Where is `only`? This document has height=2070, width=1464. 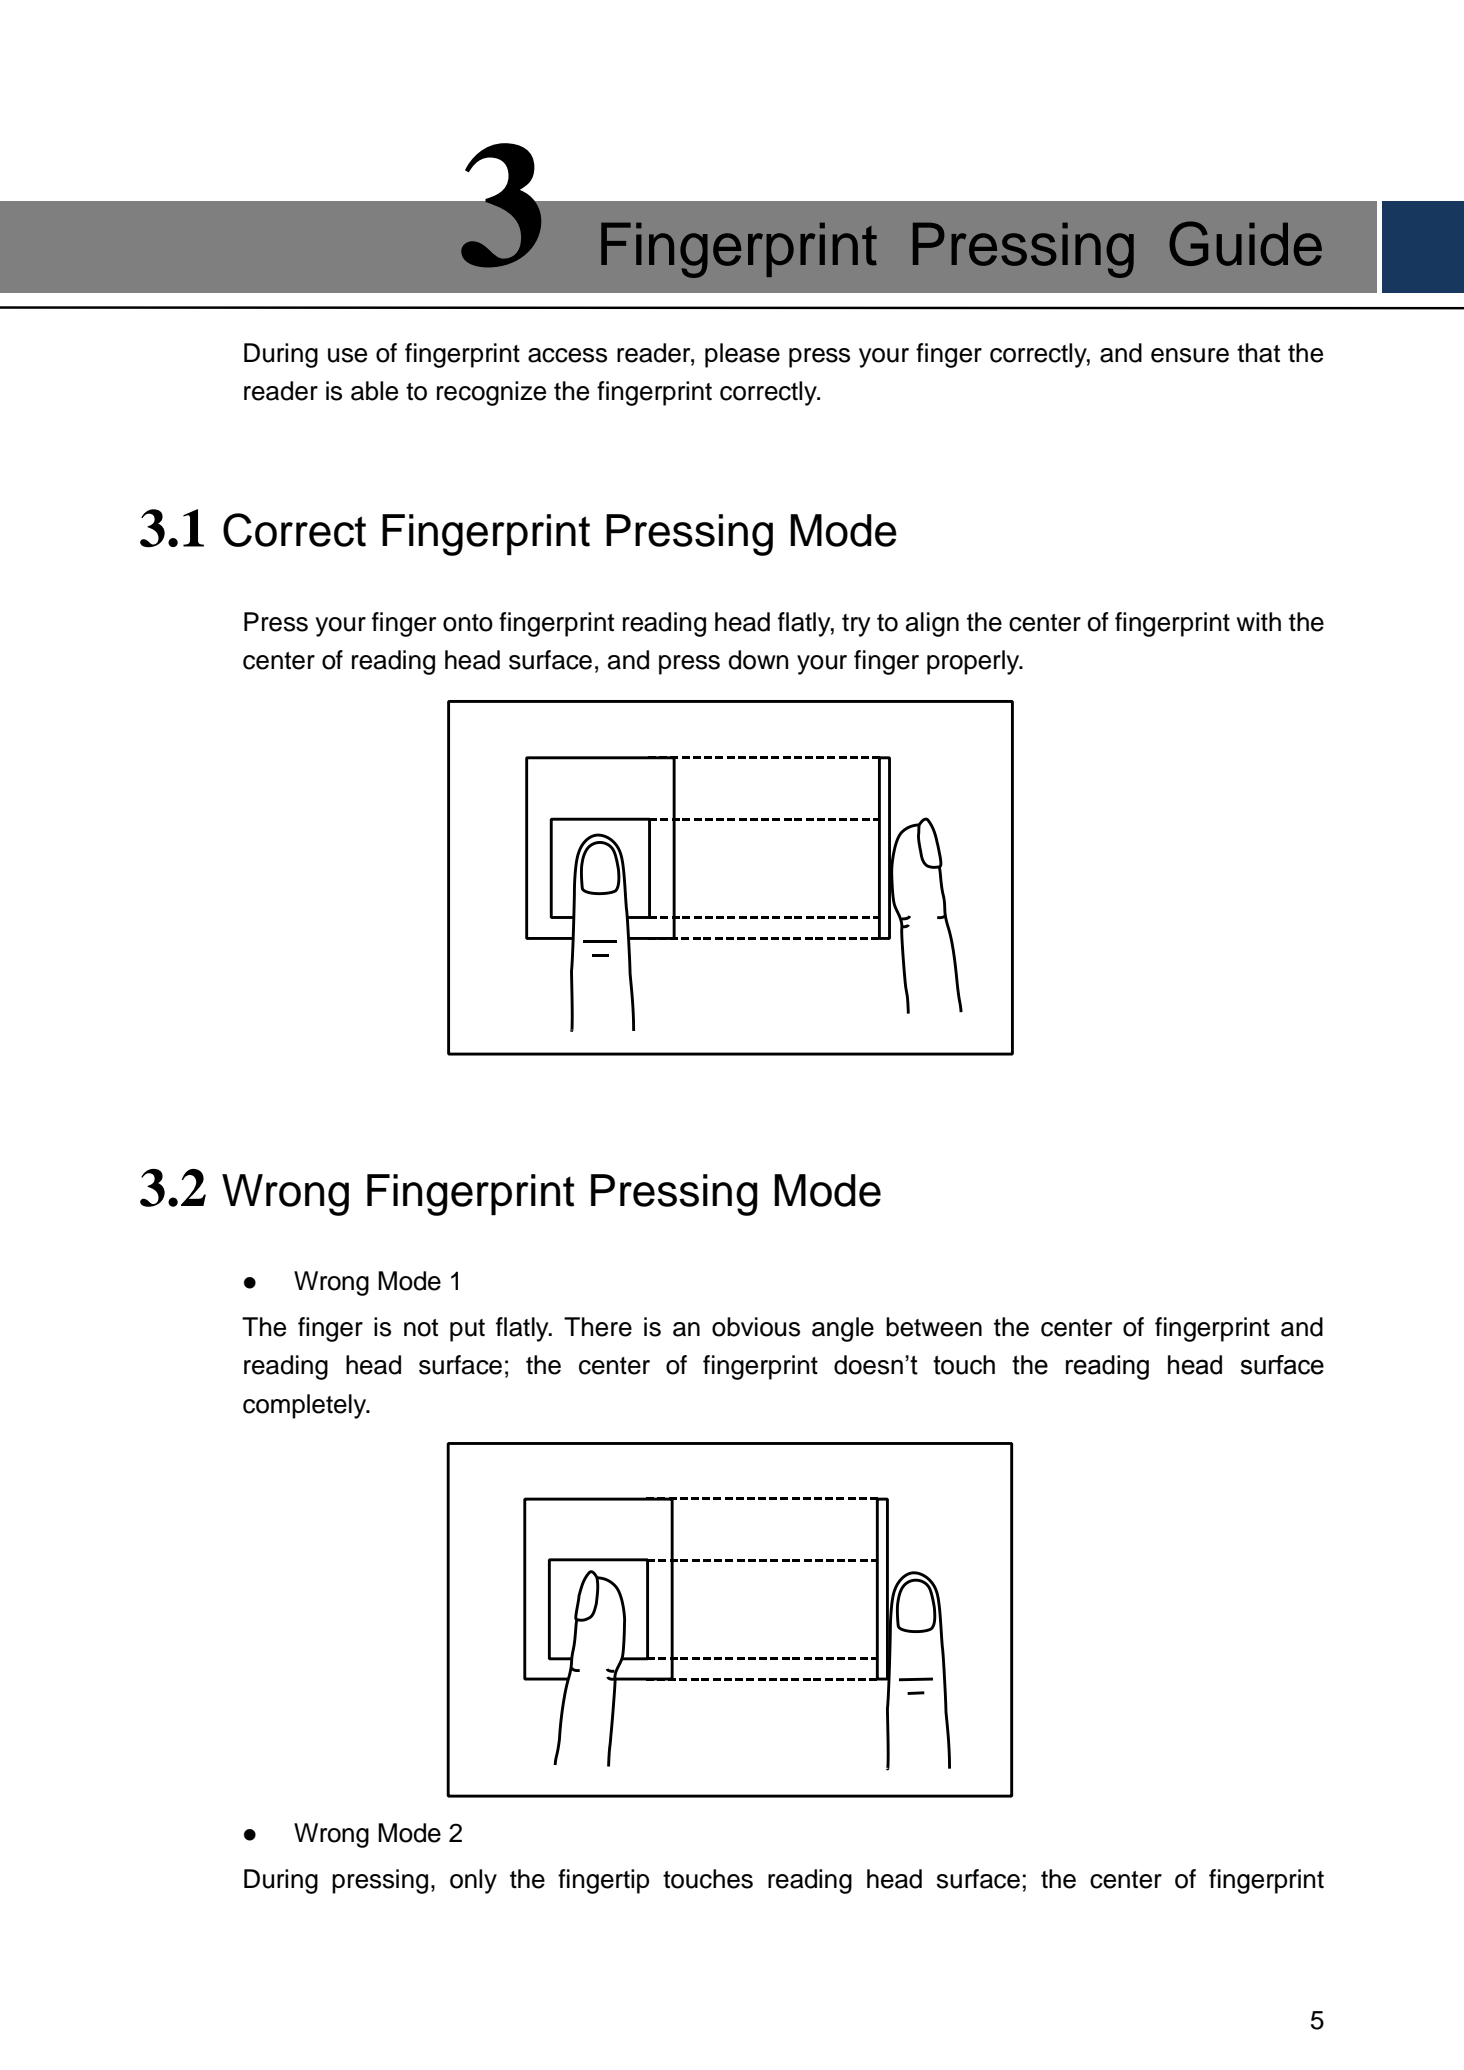
only is located at coordinates (473, 1881).
